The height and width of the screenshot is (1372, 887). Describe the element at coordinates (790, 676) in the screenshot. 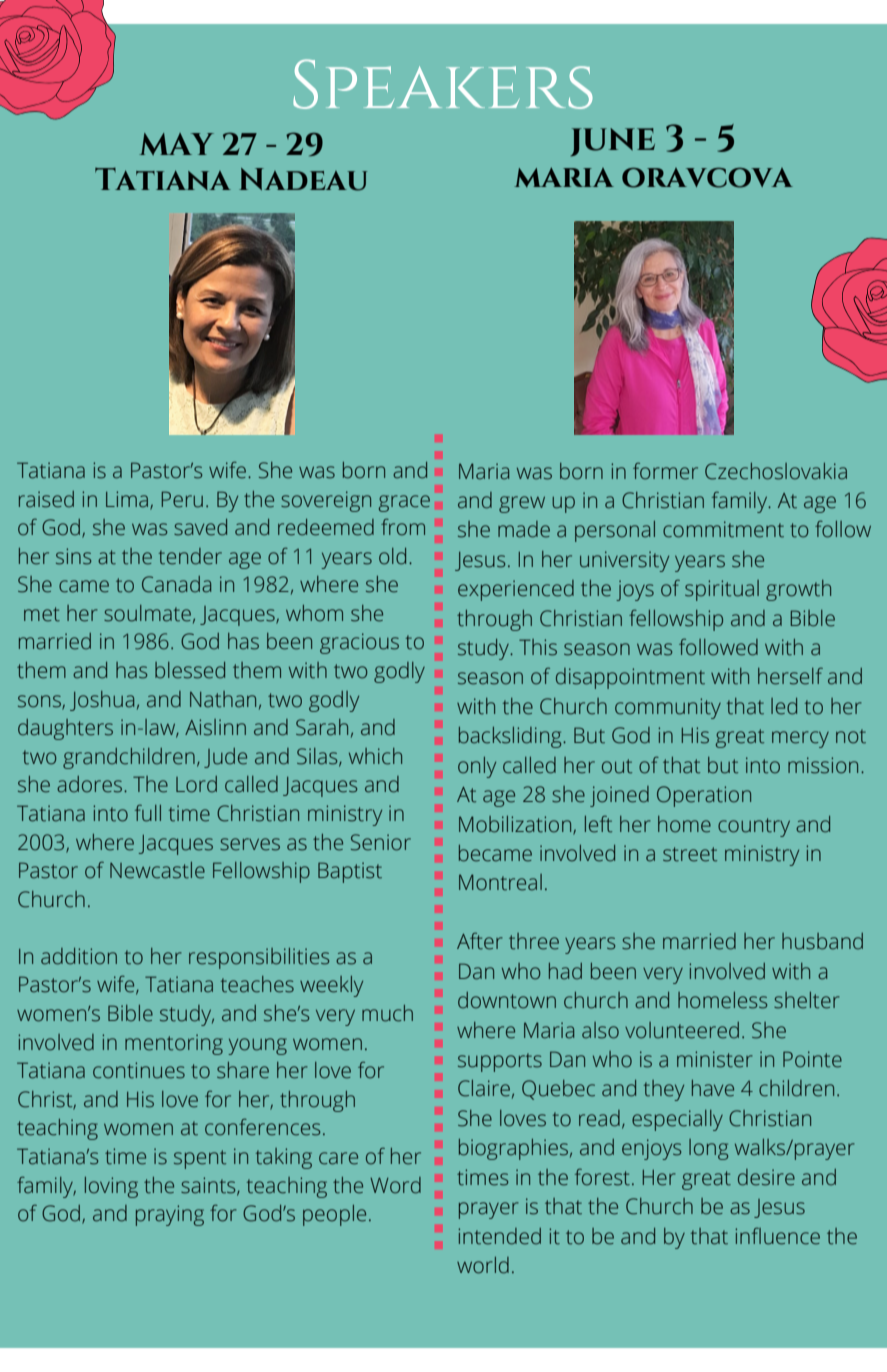

I see `herself` at that location.
